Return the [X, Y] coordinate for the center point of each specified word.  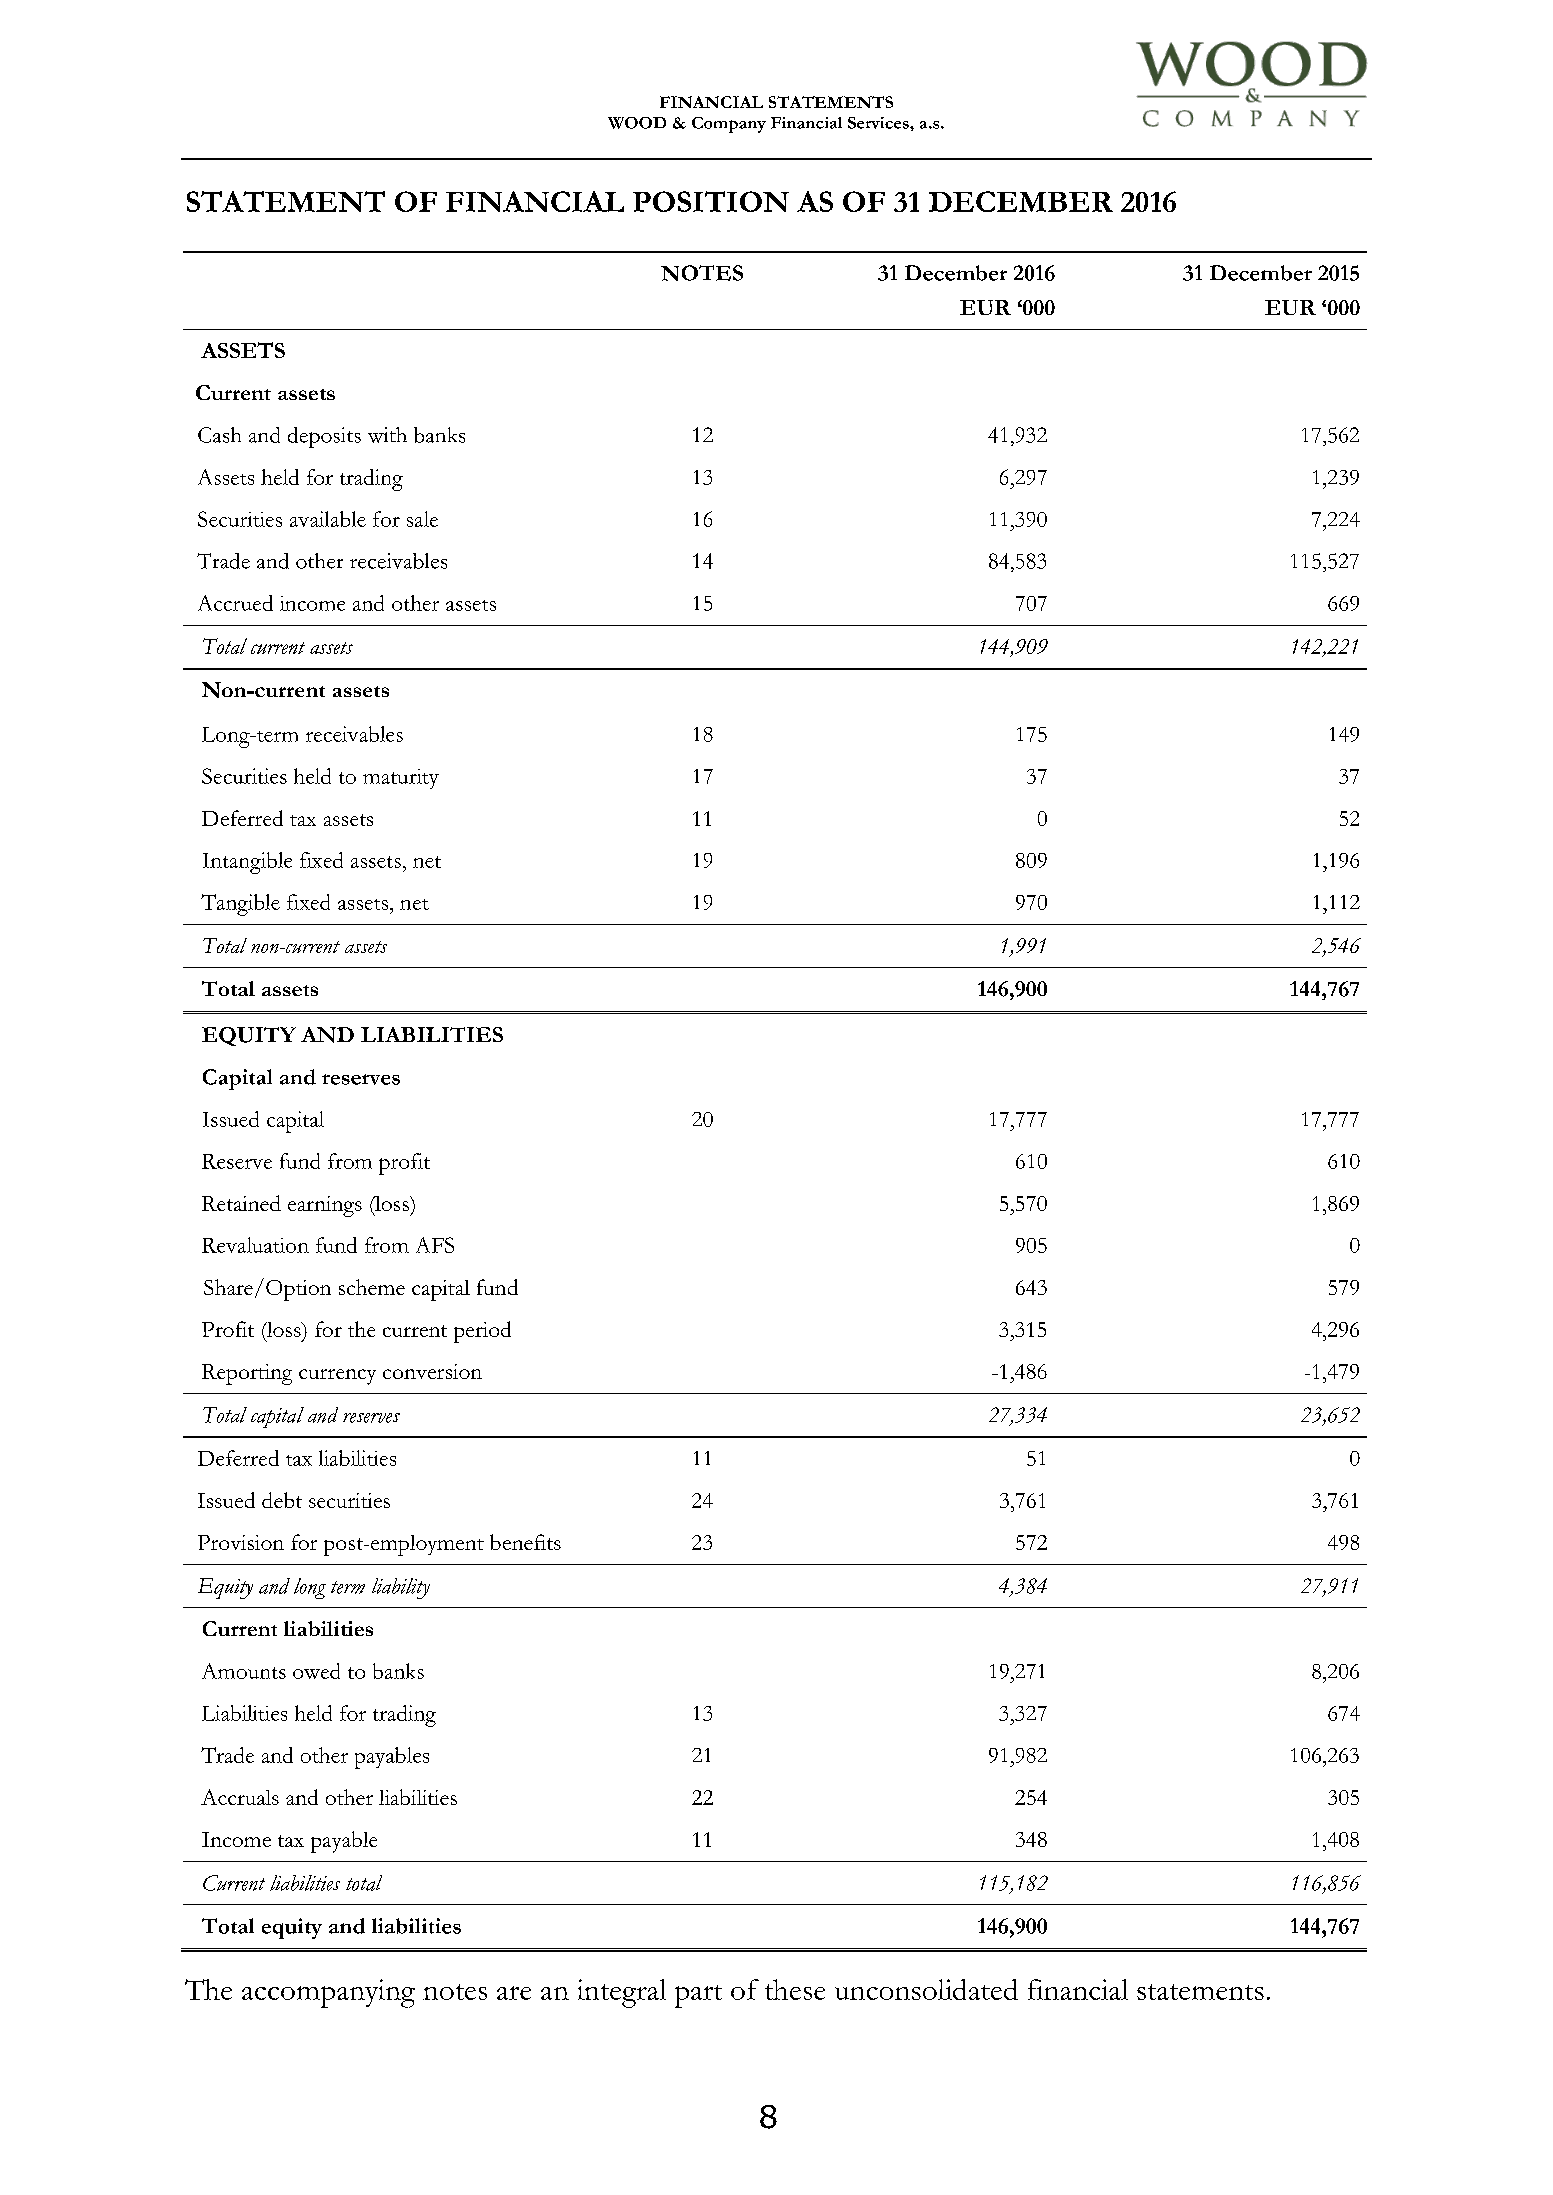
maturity [401, 779]
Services [879, 123]
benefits [525, 1542]
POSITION [711, 201]
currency [337, 1377]
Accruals [240, 1797]
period [482, 1332]
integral [622, 1993]
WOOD [637, 123]
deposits [324, 437]
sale [422, 519]
